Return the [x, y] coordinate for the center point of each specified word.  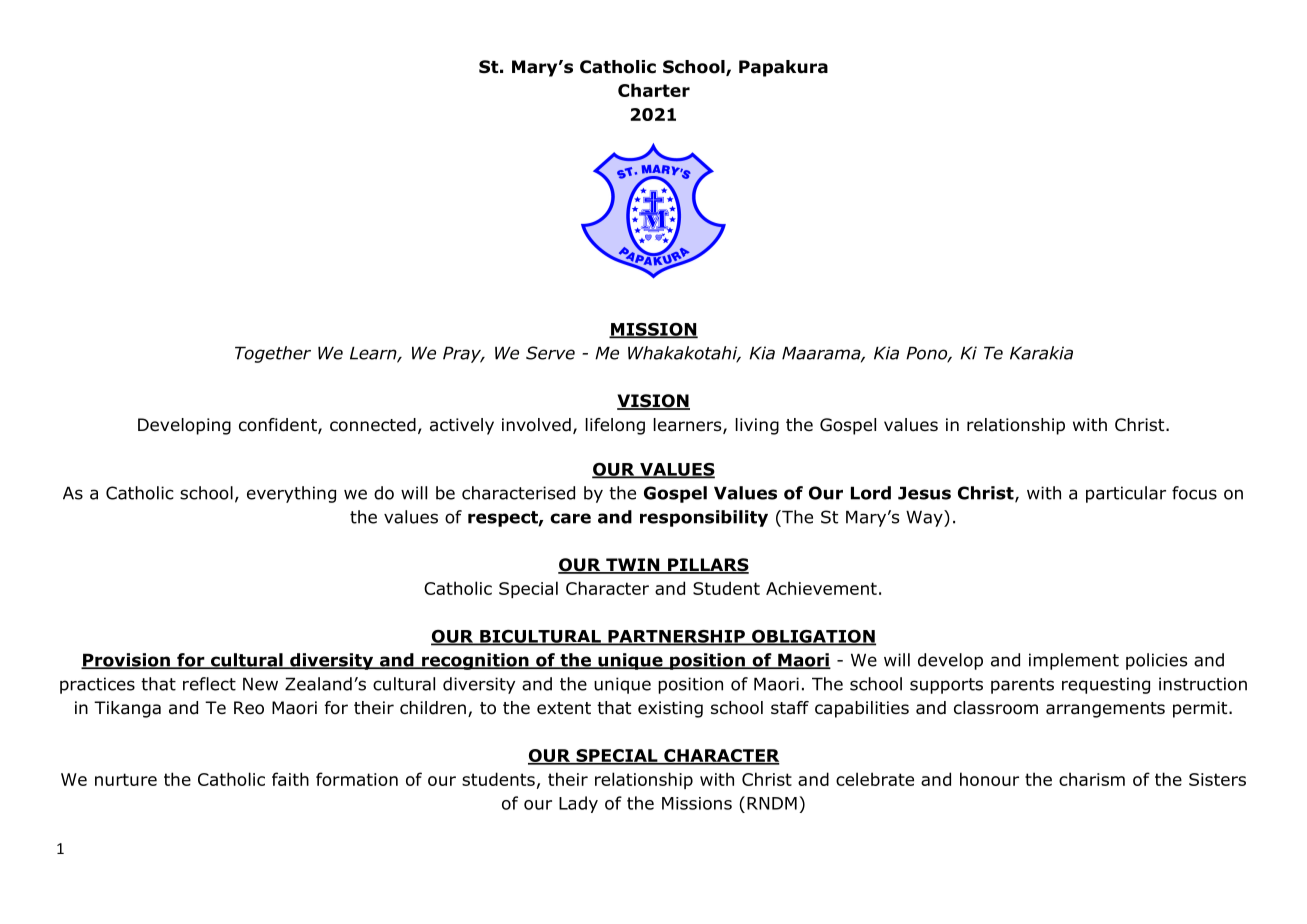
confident [279, 426]
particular [1126, 494]
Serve [550, 353]
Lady [578, 804]
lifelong [615, 426]
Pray [463, 354]
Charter [654, 90]
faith [290, 779]
